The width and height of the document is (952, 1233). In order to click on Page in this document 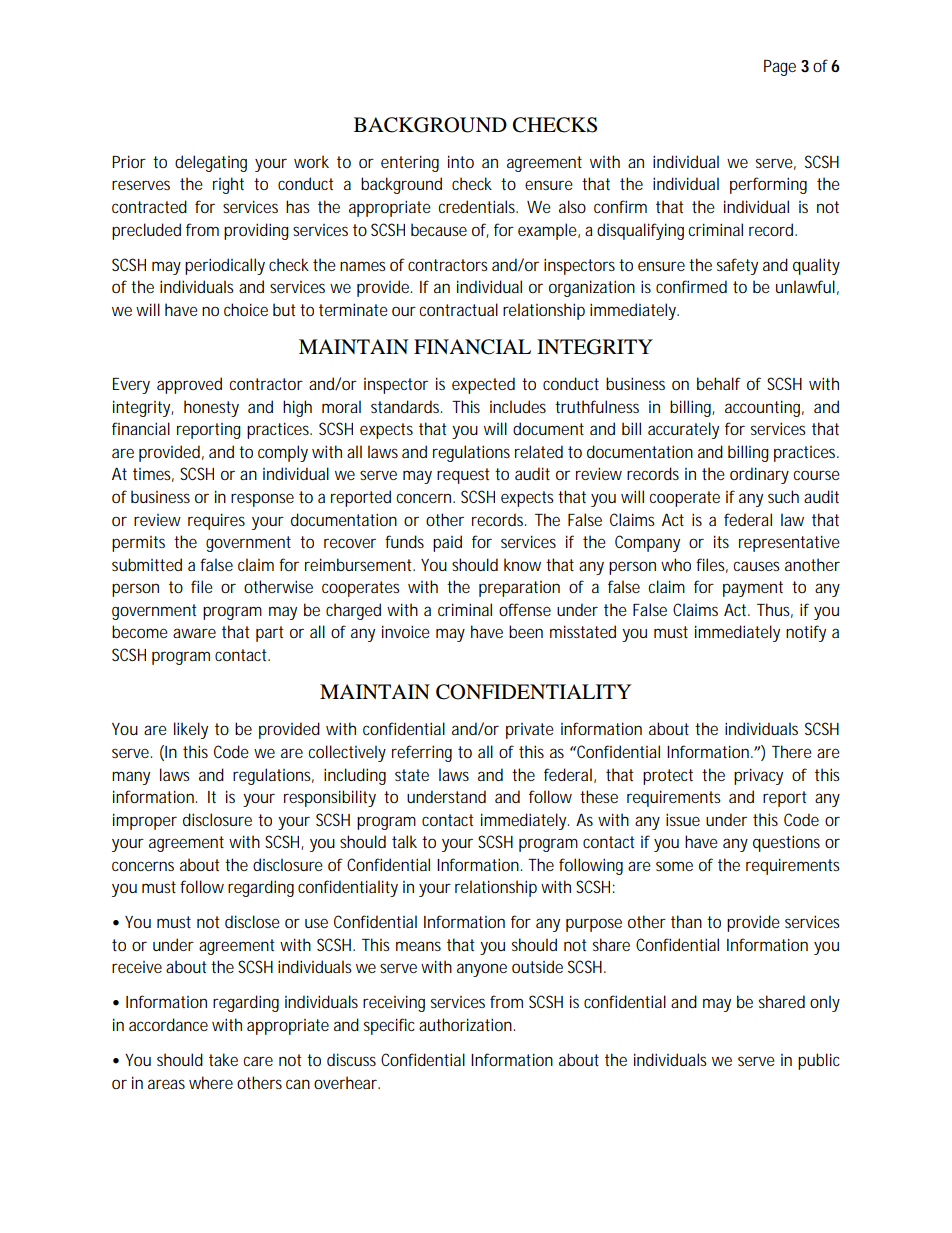, I will do `click(780, 68)`.
